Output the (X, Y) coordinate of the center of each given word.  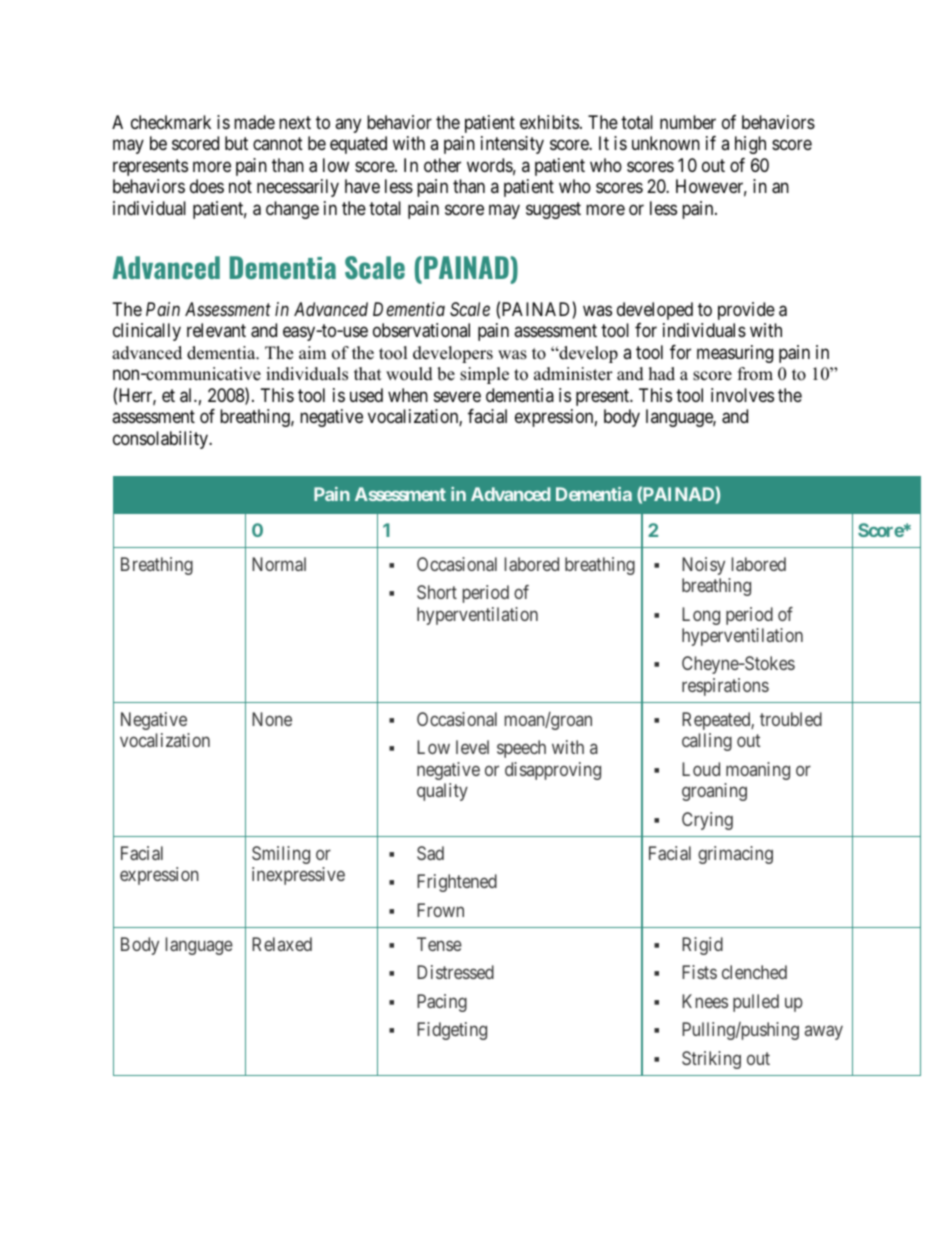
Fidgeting (452, 1031)
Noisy (703, 566)
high (750, 145)
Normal (279, 564)
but (236, 143)
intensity (512, 145)
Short (437, 592)
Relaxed (282, 944)
